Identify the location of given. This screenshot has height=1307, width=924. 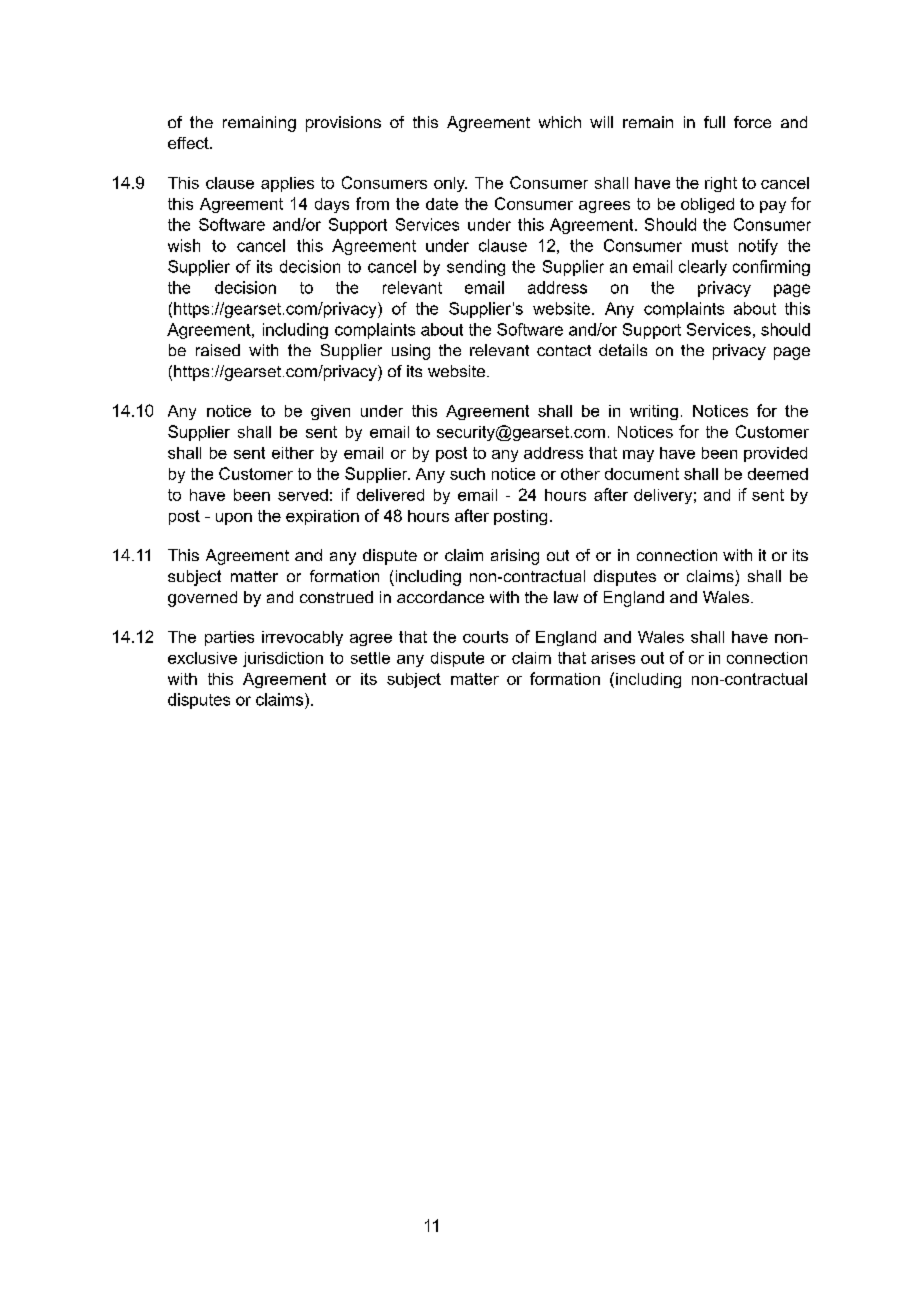
(330, 412).
